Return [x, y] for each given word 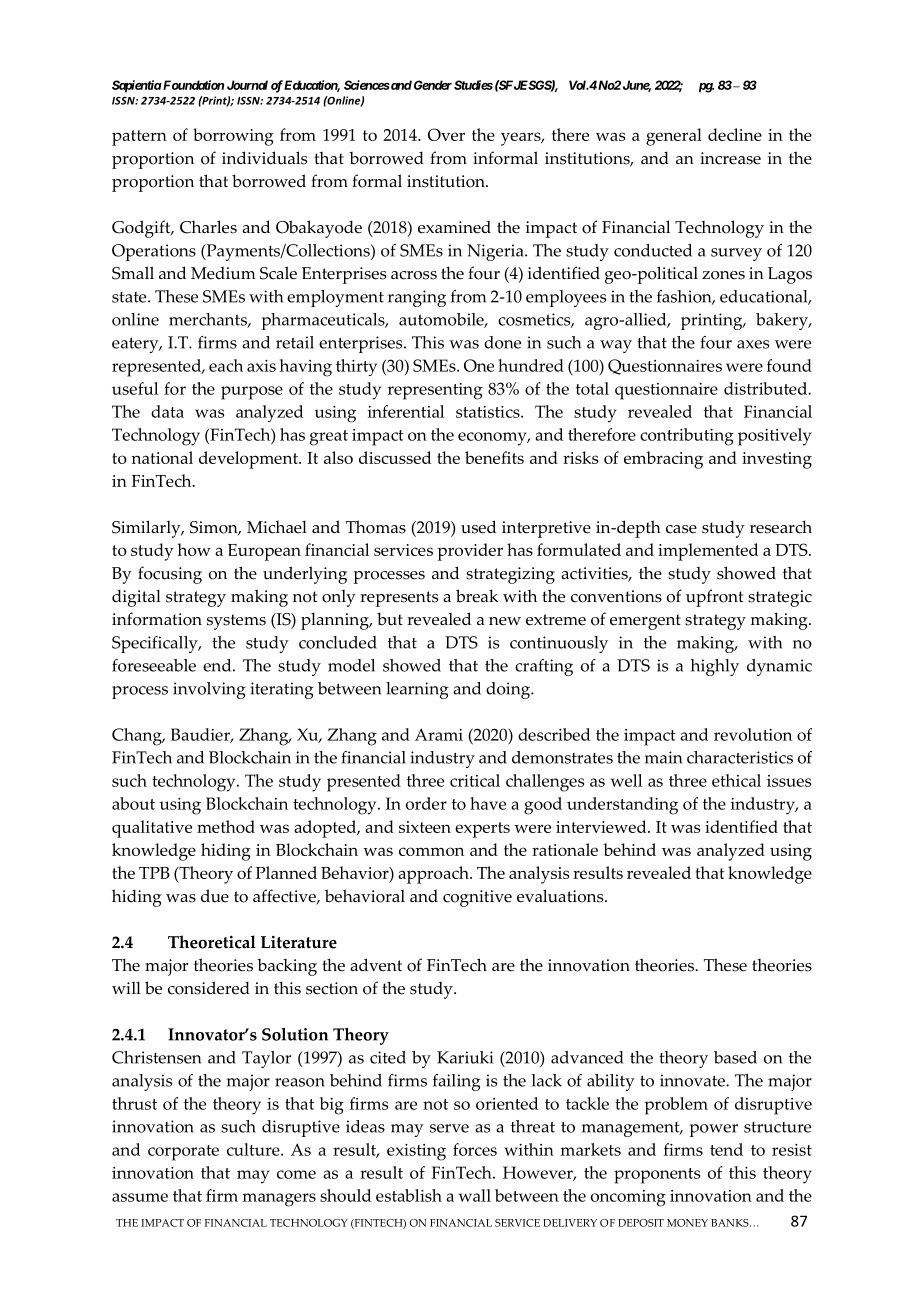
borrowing [233, 137]
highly [714, 667]
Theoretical [212, 942]
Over [446, 134]
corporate [183, 1153]
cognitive [477, 898]
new [505, 621]
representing [435, 391]
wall [475, 1195]
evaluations [561, 896]
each [226, 365]
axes [753, 344]
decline [735, 134]
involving [209, 690]
